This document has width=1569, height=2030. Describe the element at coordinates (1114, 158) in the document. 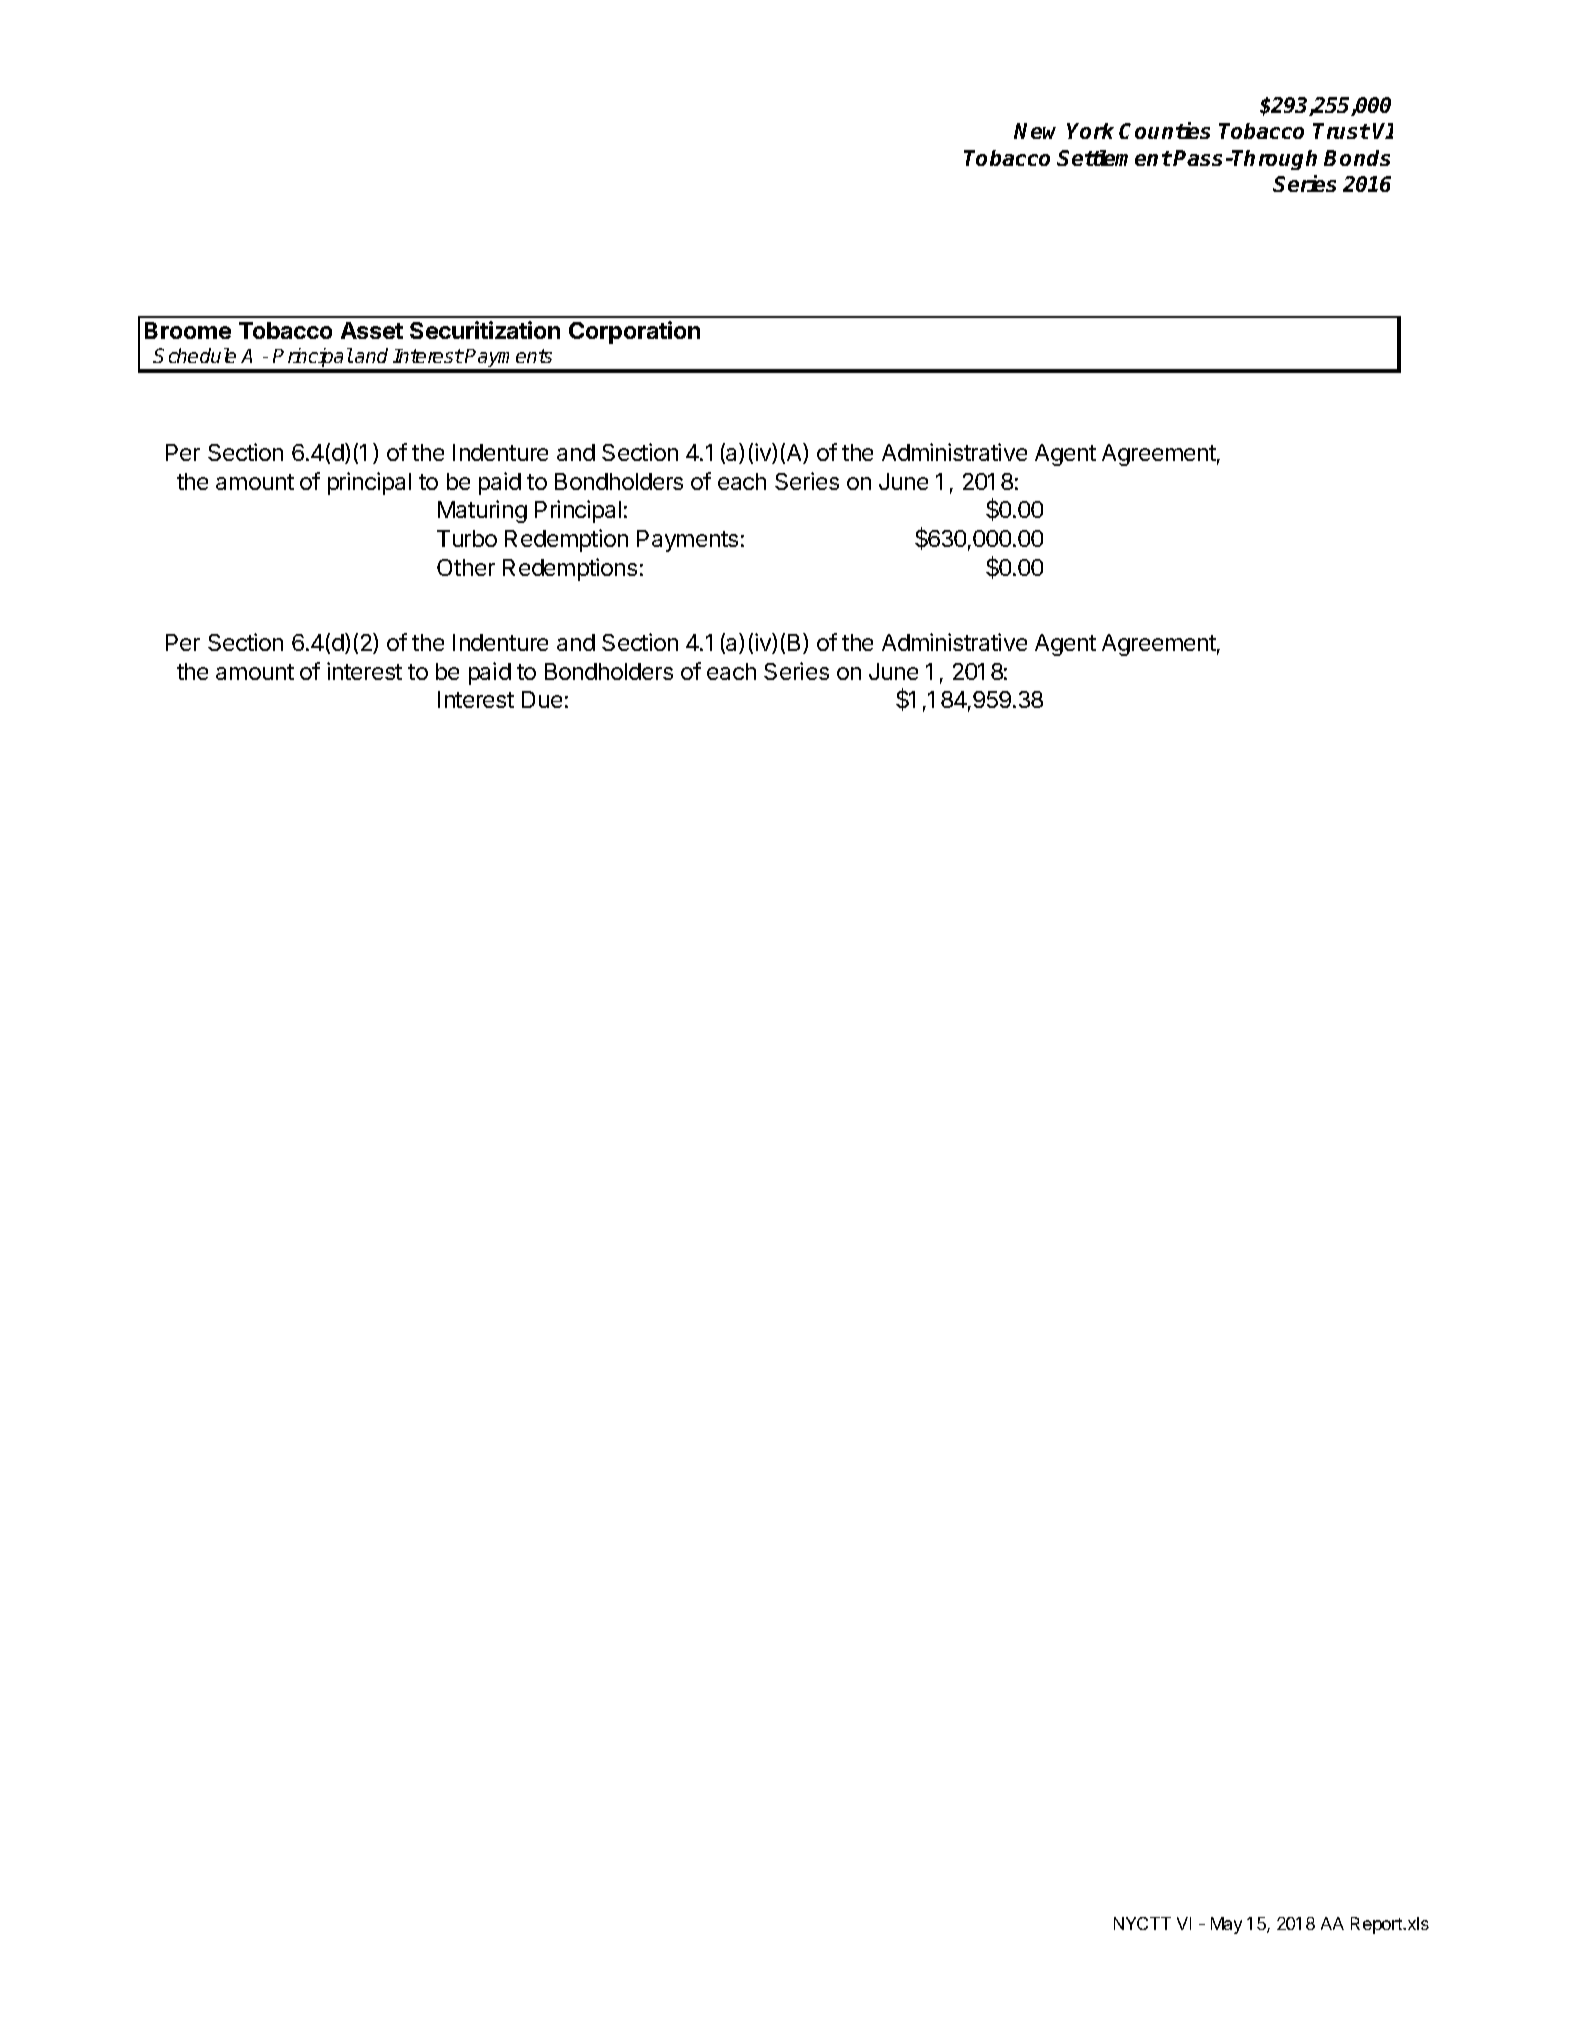

I see `Settlement` at that location.
